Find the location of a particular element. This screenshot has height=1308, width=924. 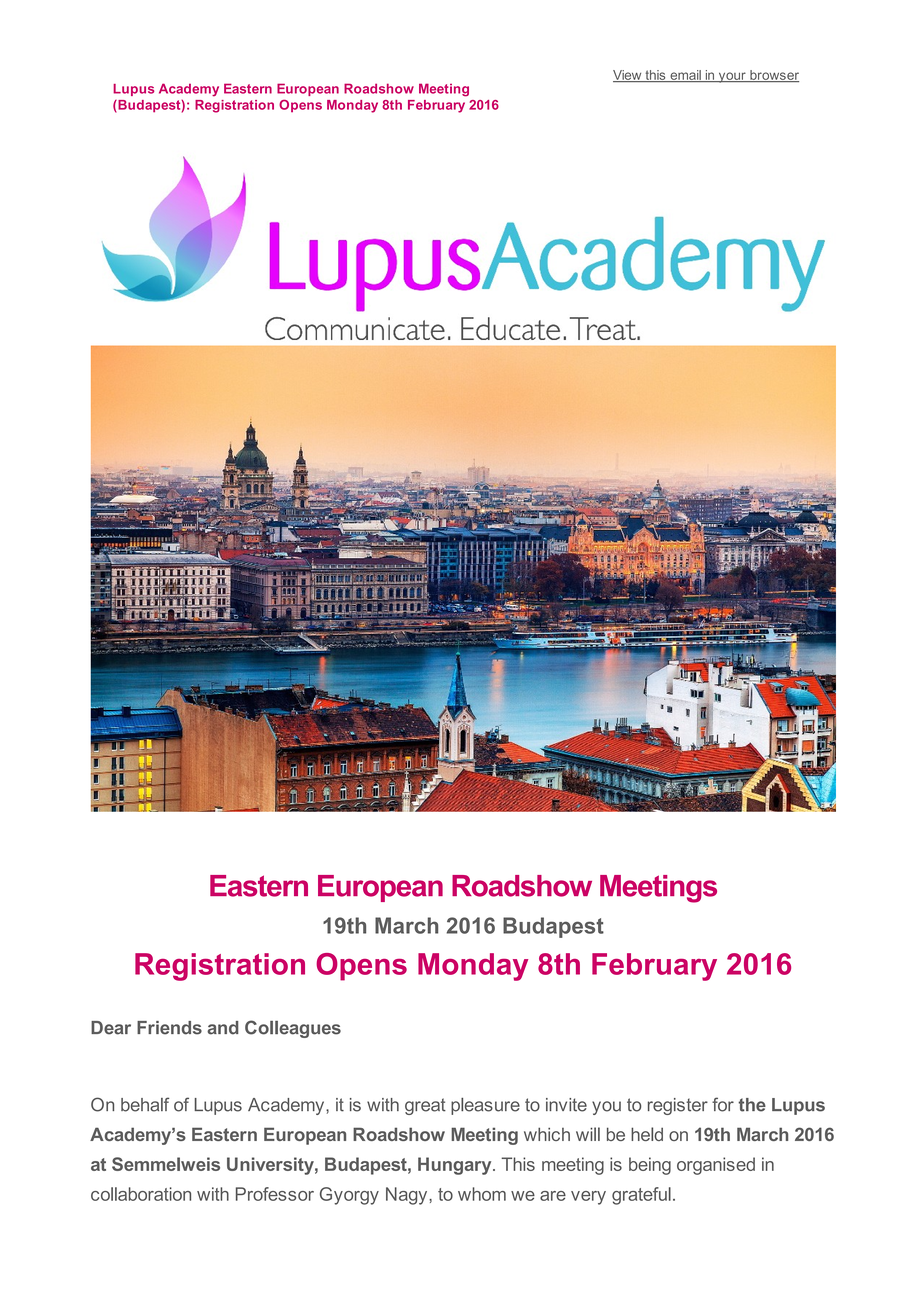

organised is located at coordinates (716, 1166).
